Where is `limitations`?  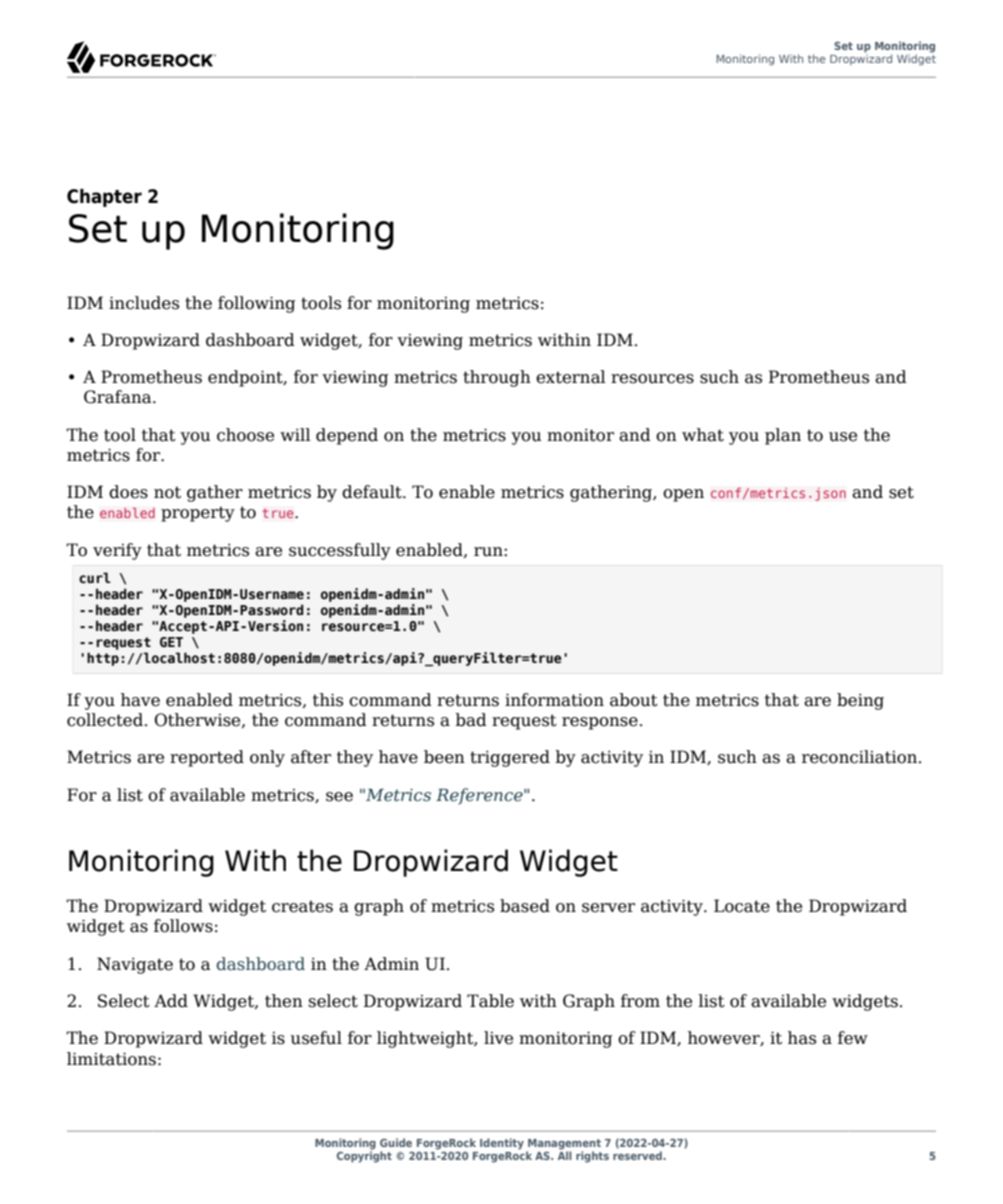
limitations is located at coordinates (111, 1059).
